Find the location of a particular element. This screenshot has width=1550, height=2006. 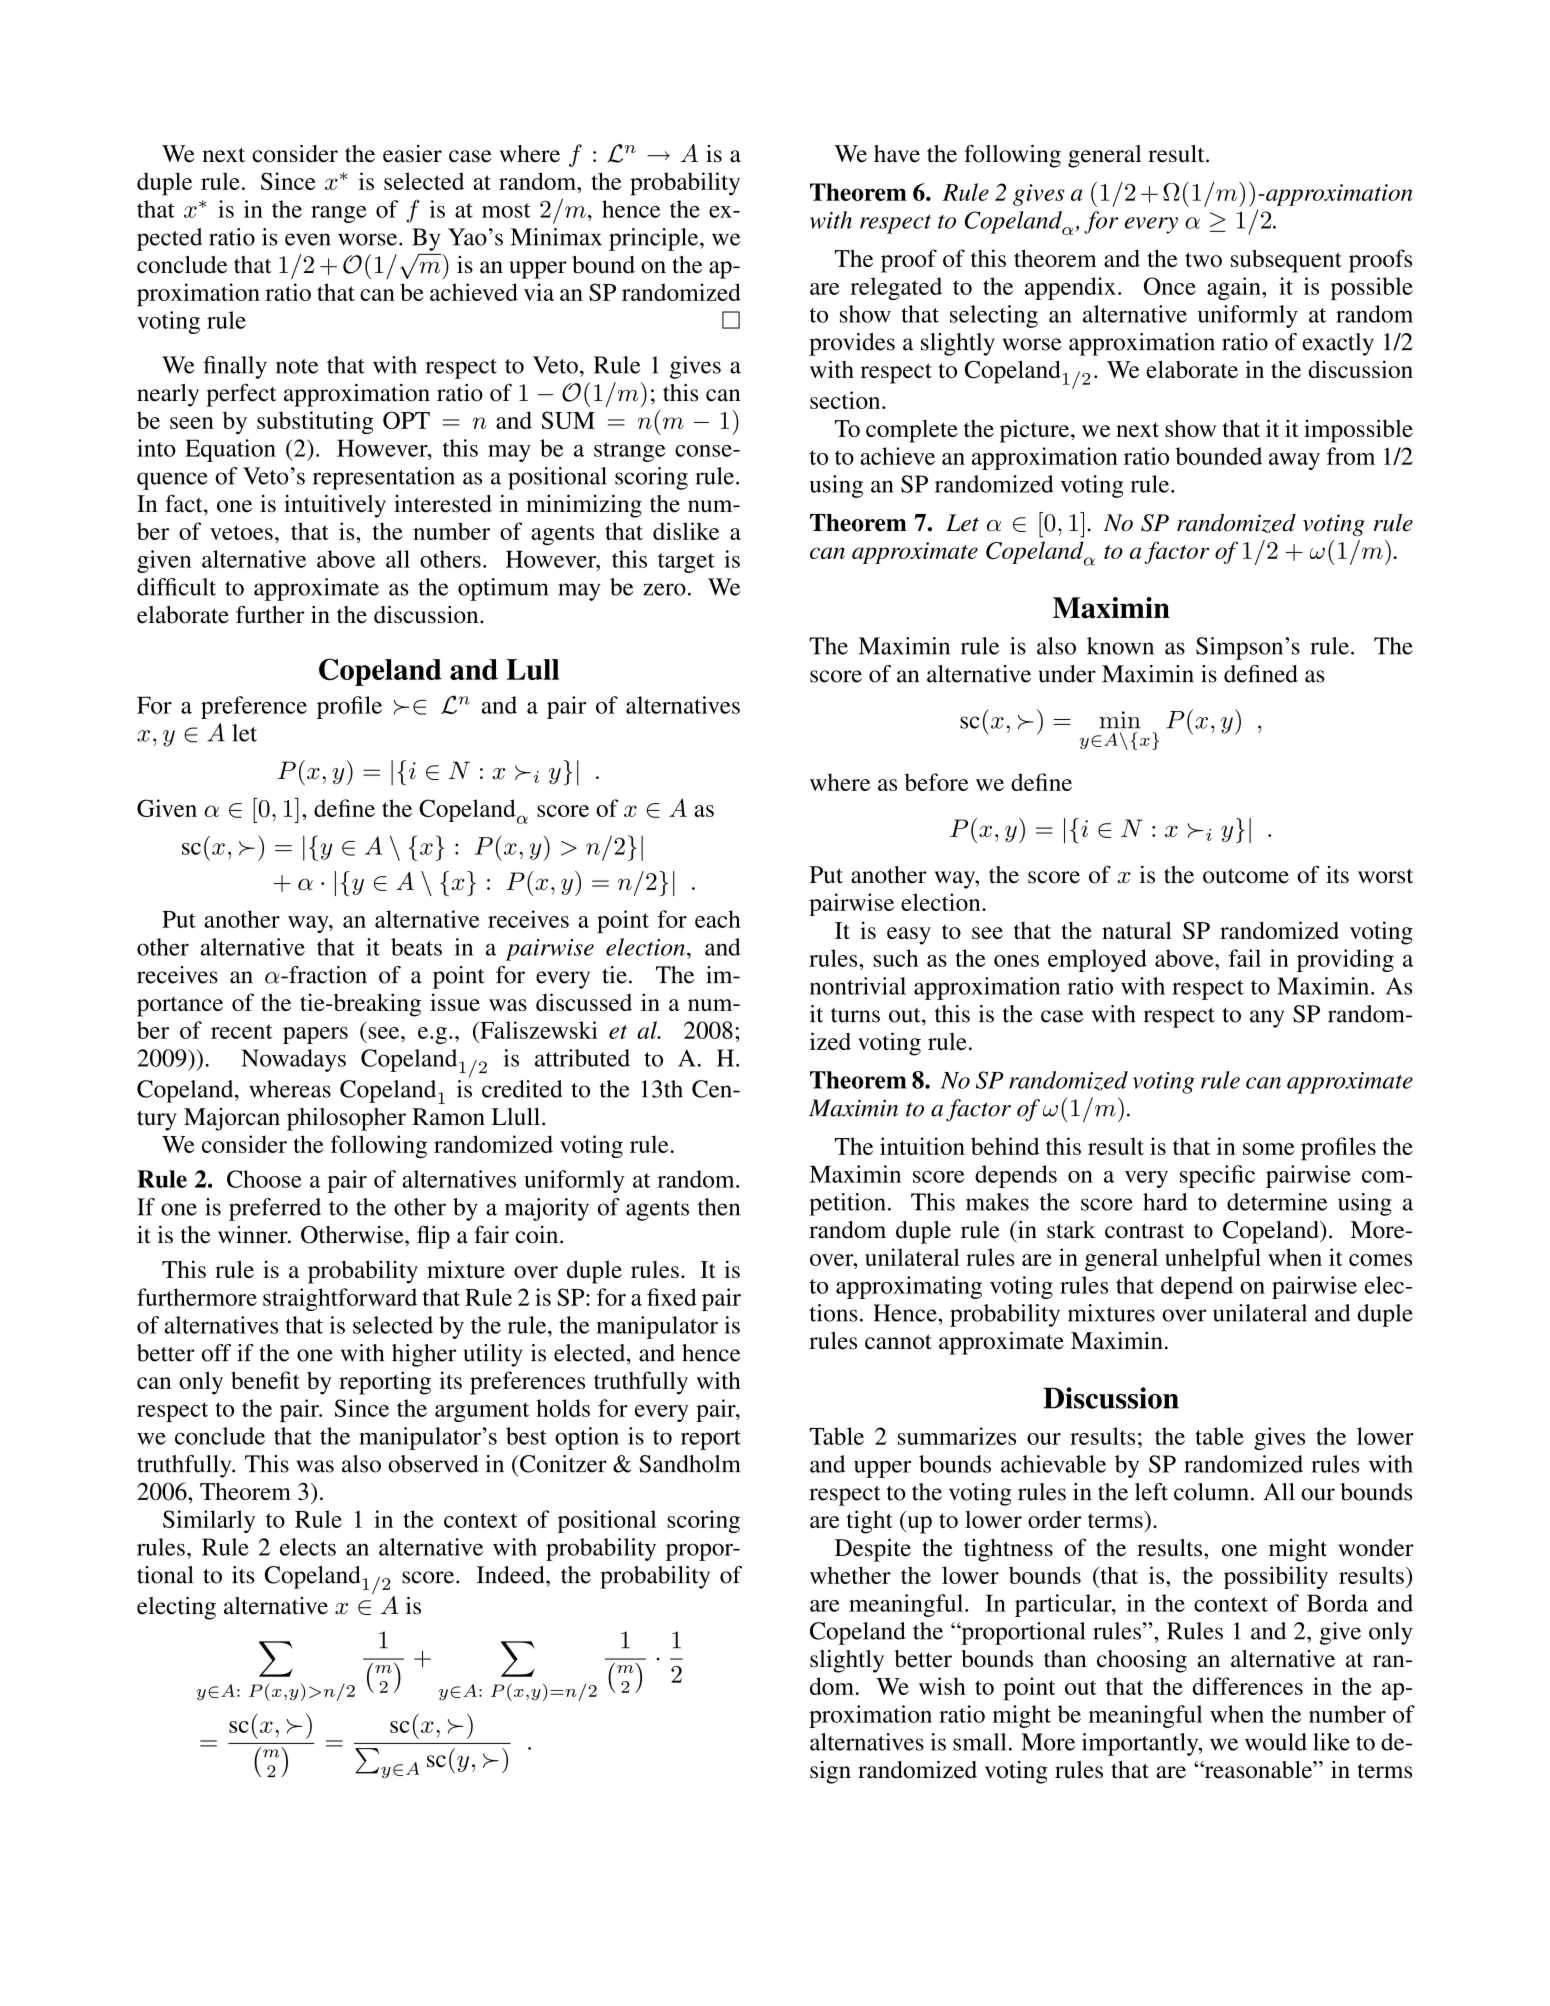

straightforward is located at coordinates (340, 1299).
